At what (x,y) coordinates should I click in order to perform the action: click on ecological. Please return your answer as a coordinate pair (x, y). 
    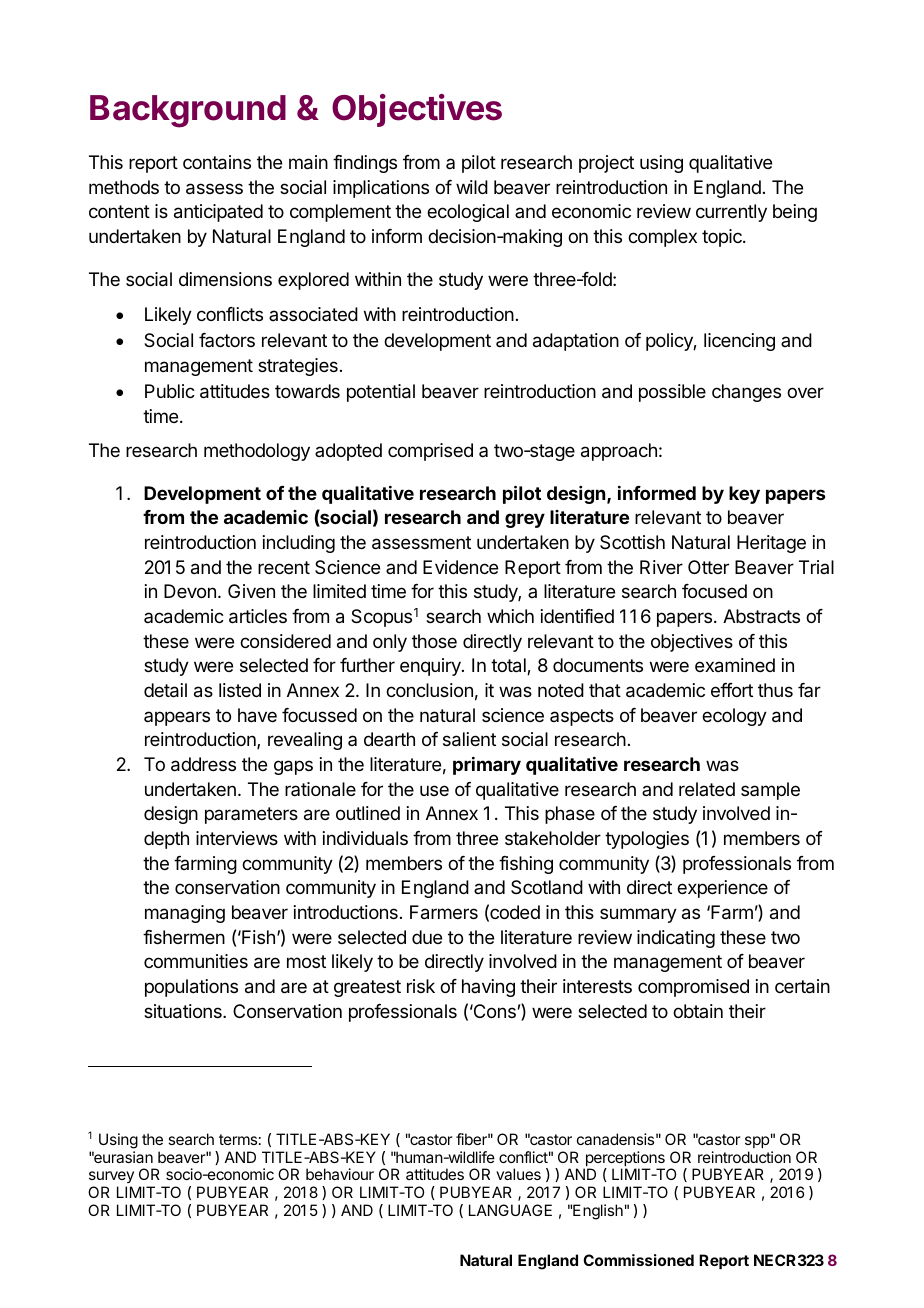
    Looking at the image, I should click on (468, 213).
